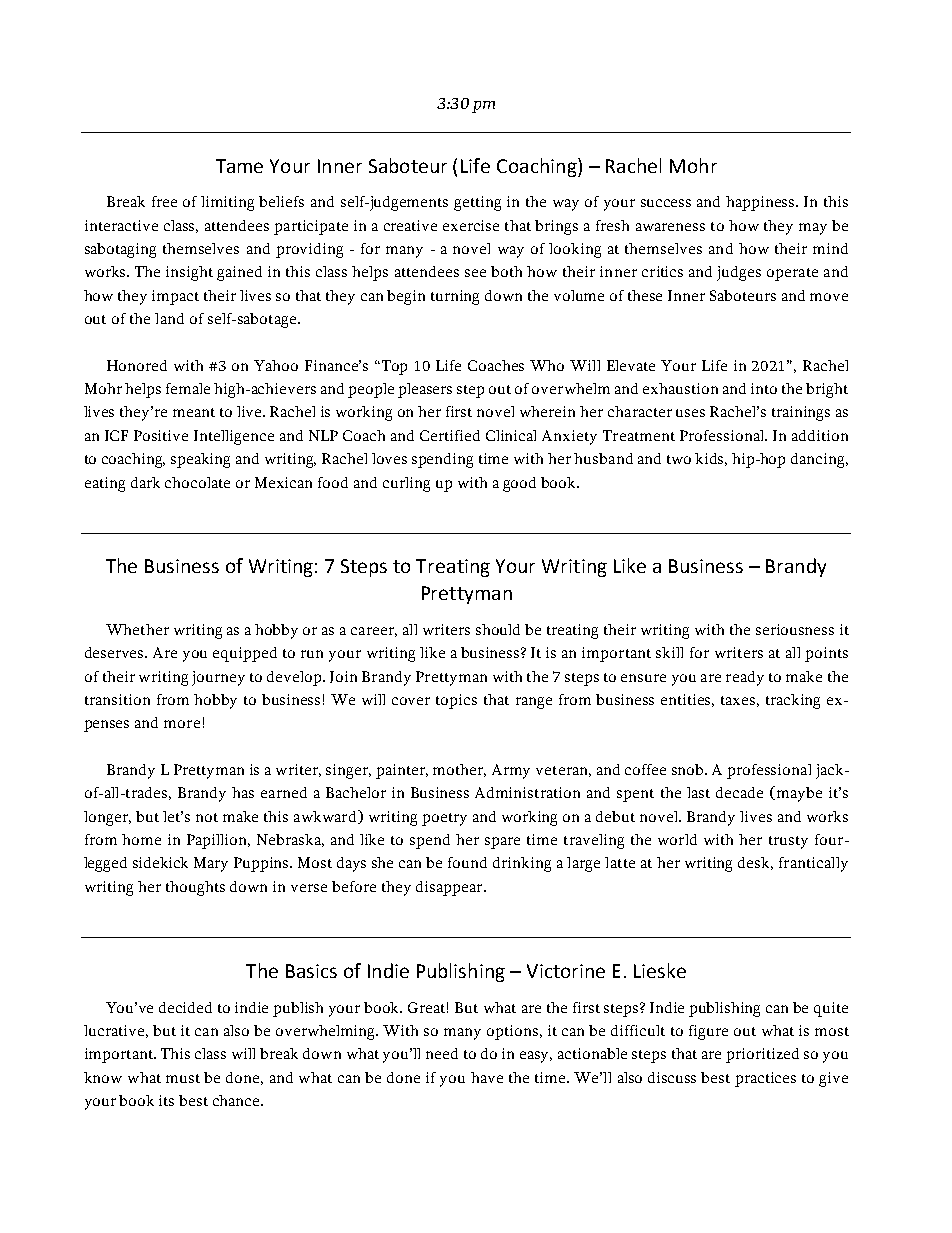 This screenshot has height=1233, width=952. I want to click on must, so click(183, 1078).
